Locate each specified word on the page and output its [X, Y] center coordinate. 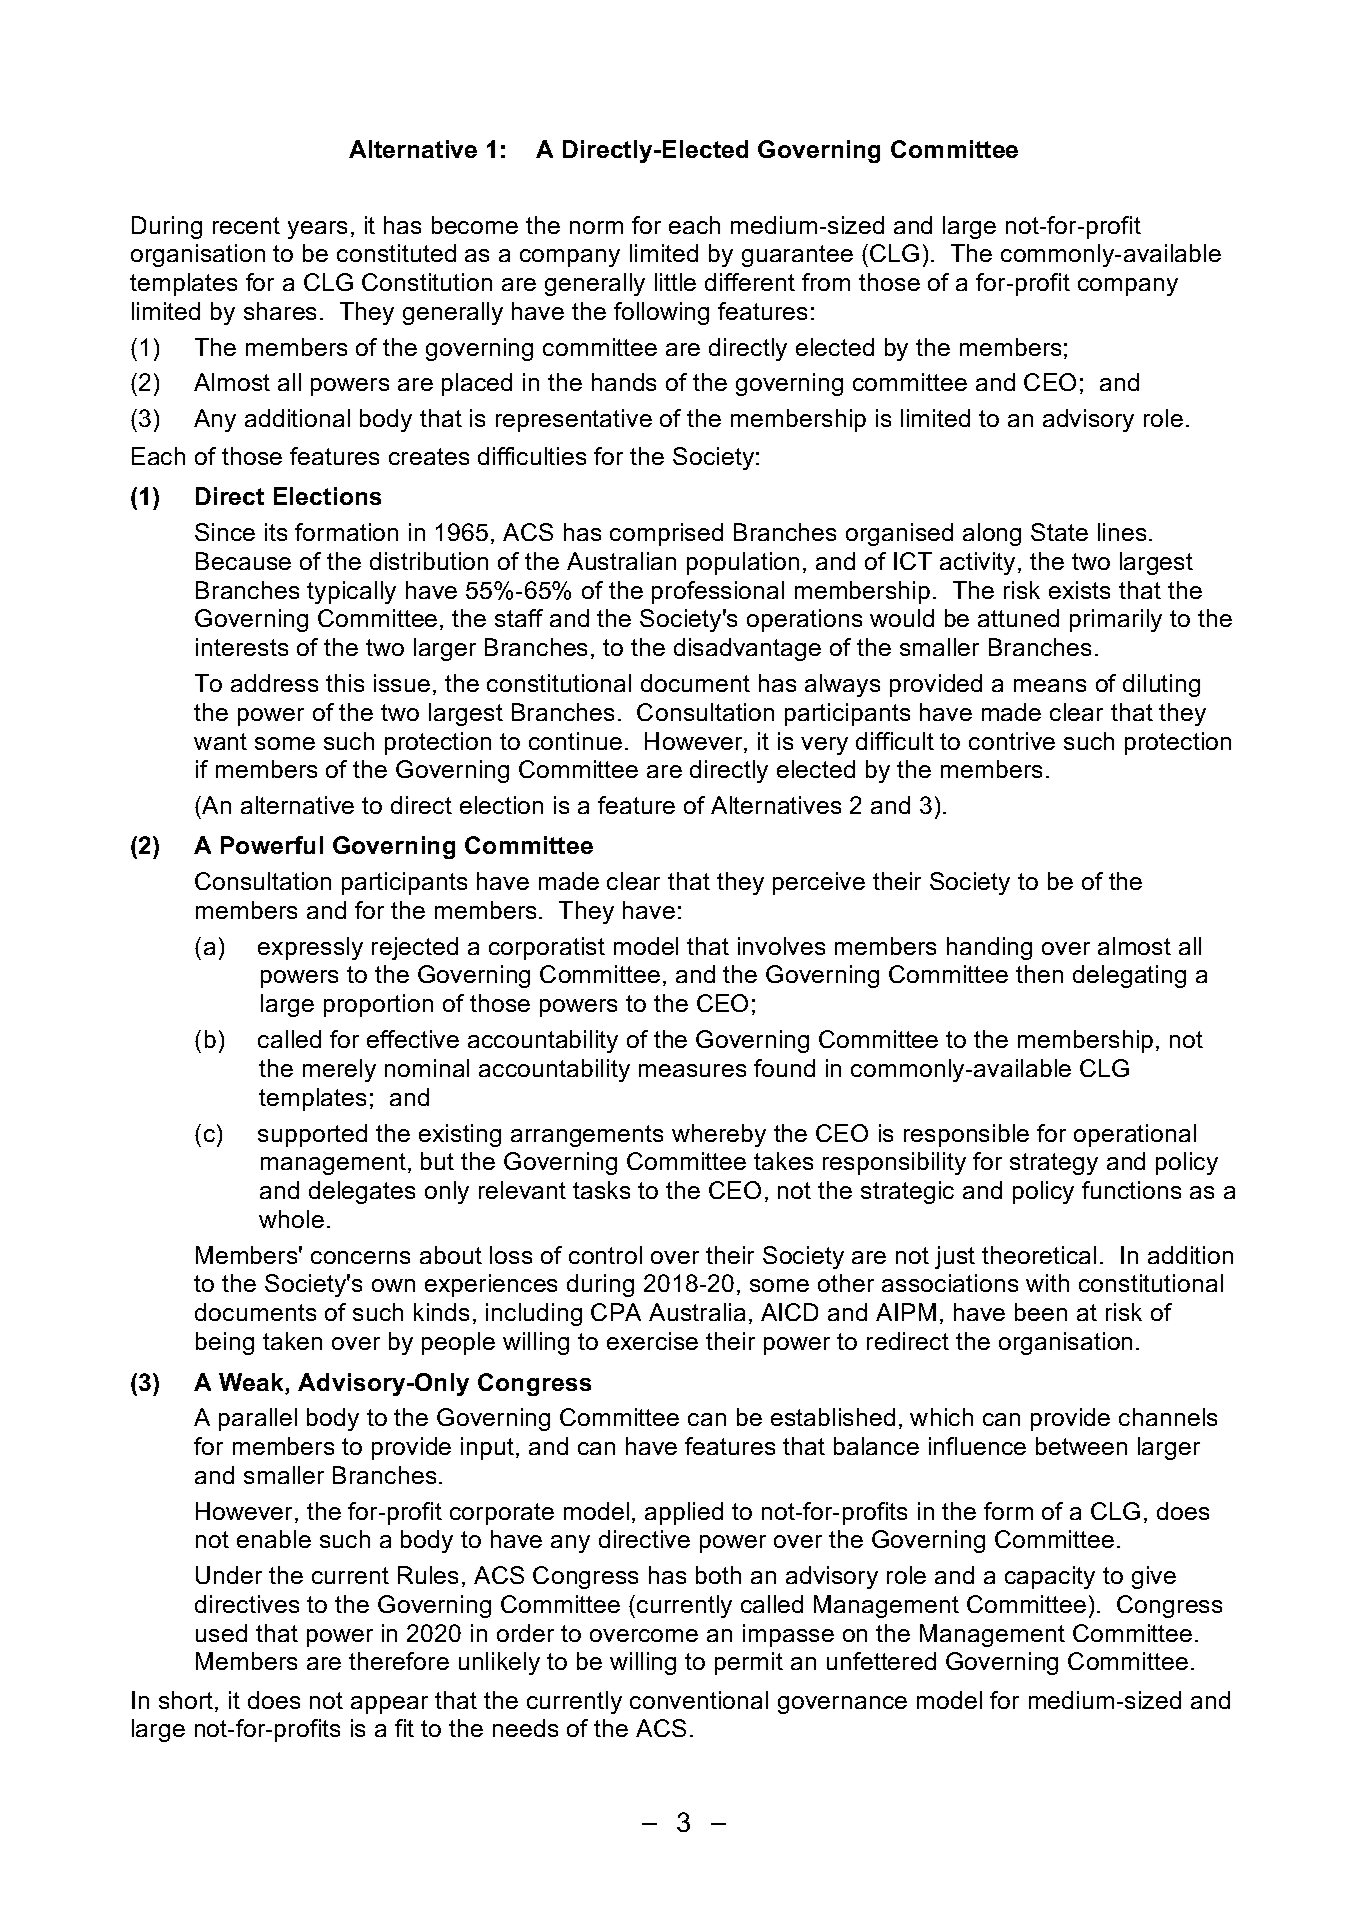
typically [351, 592]
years [317, 230]
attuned [1018, 618]
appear [389, 1705]
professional [718, 592]
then [1039, 974]
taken [292, 1341]
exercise [652, 1341]
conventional [699, 1700]
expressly [310, 948]
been [1041, 1312]
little [675, 282]
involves [781, 946]
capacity [1050, 1577]
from [826, 282]
